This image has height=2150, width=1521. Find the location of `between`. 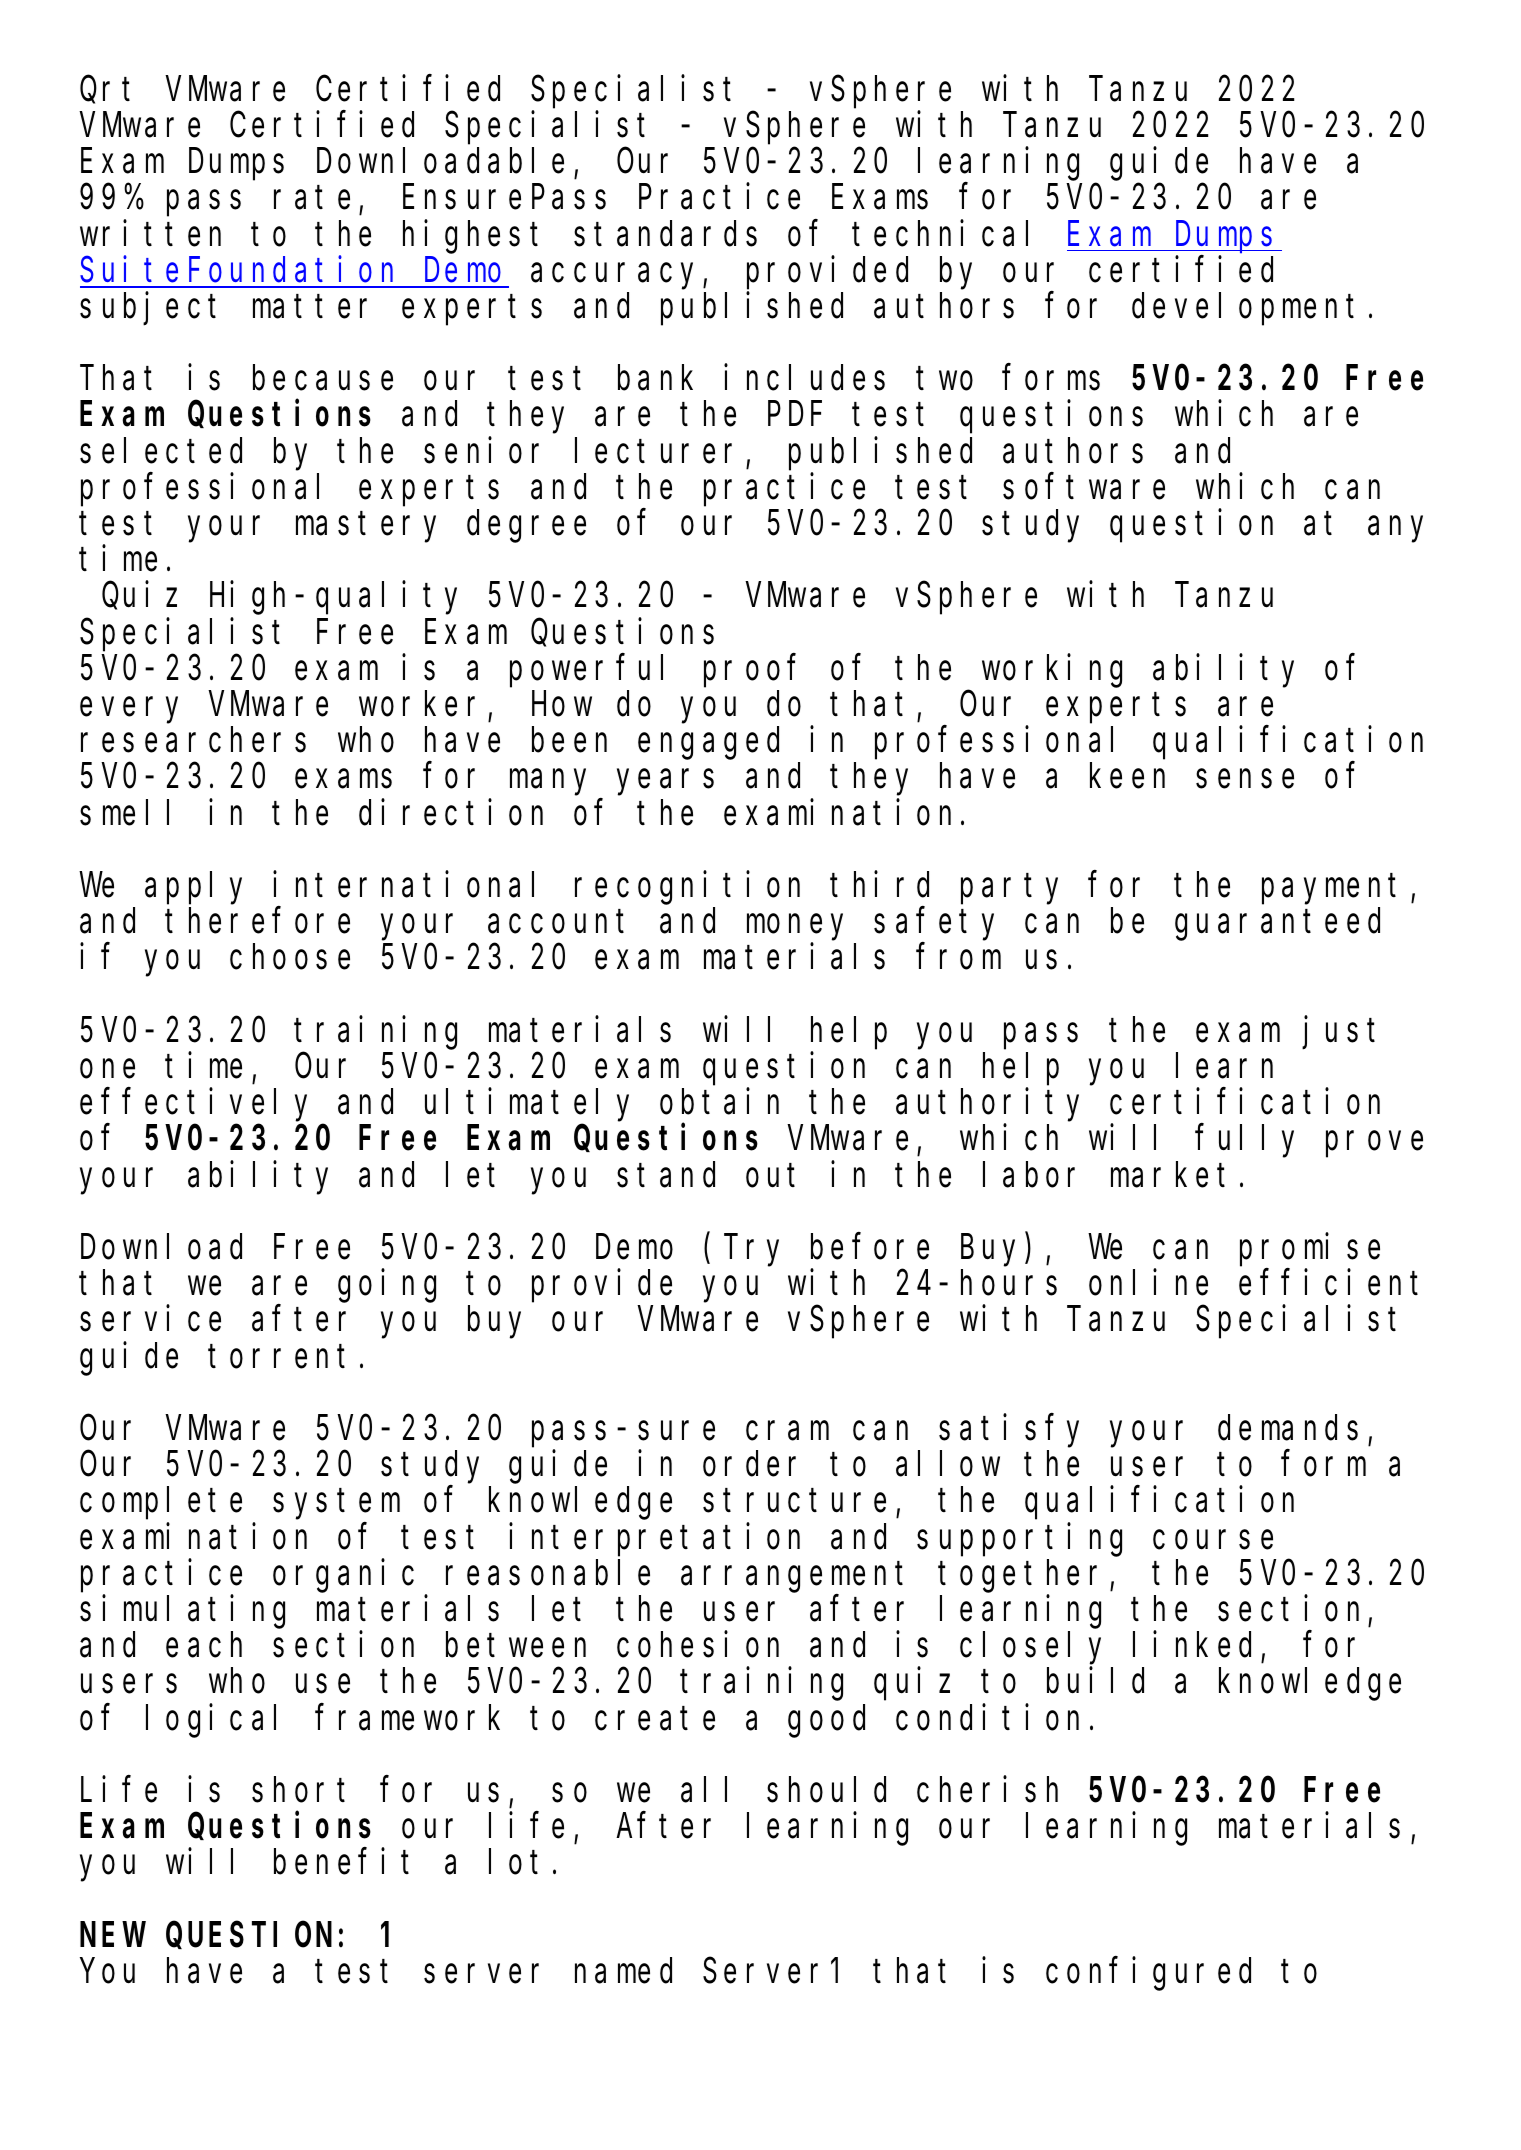

between is located at coordinates (516, 1645).
